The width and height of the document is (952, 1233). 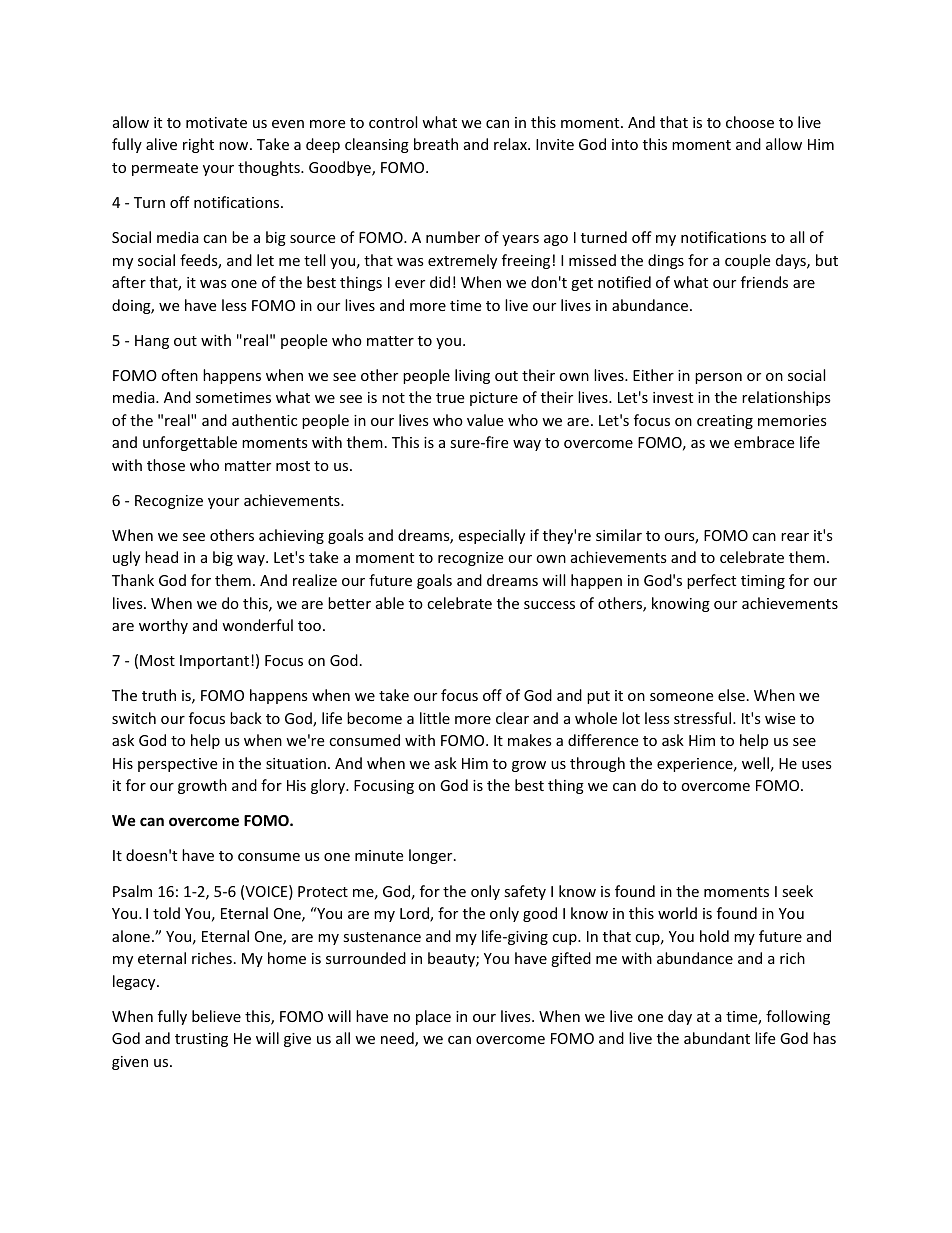 I want to click on friends, so click(x=764, y=282).
